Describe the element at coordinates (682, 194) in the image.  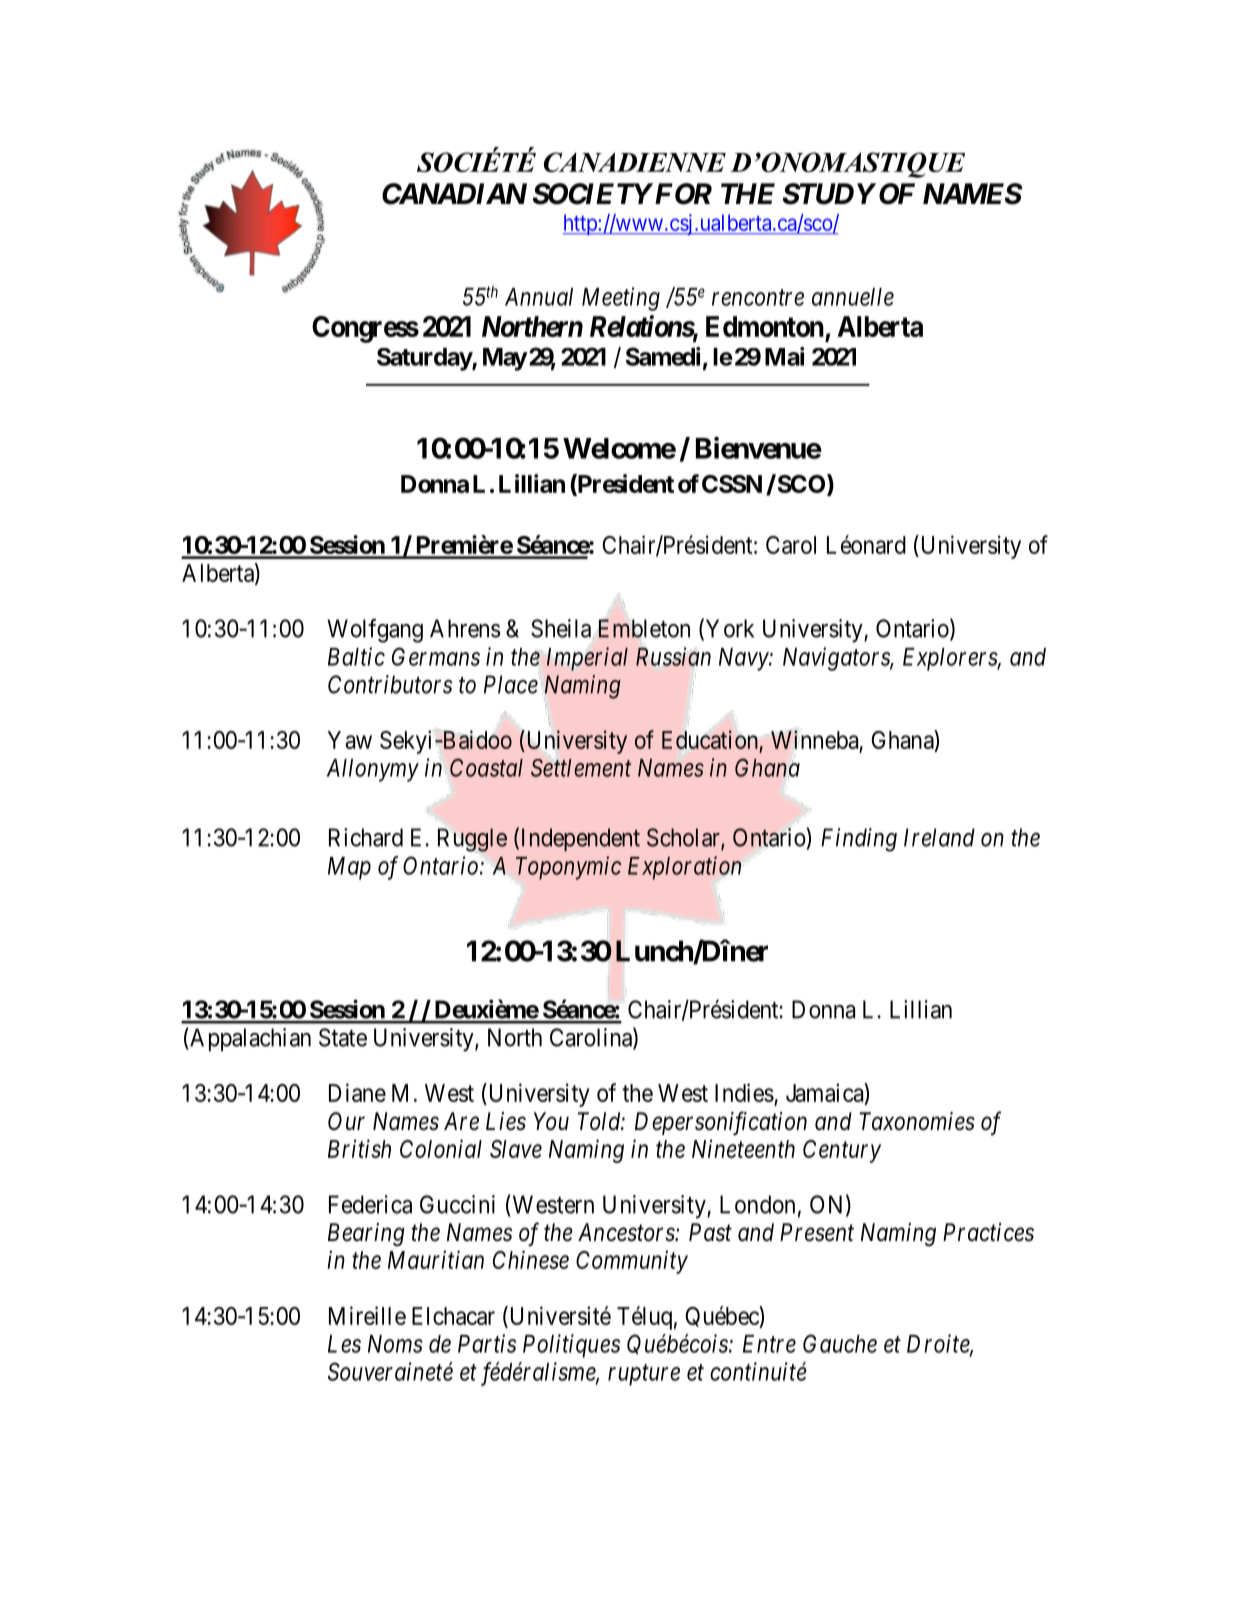
I see `FOR` at that location.
